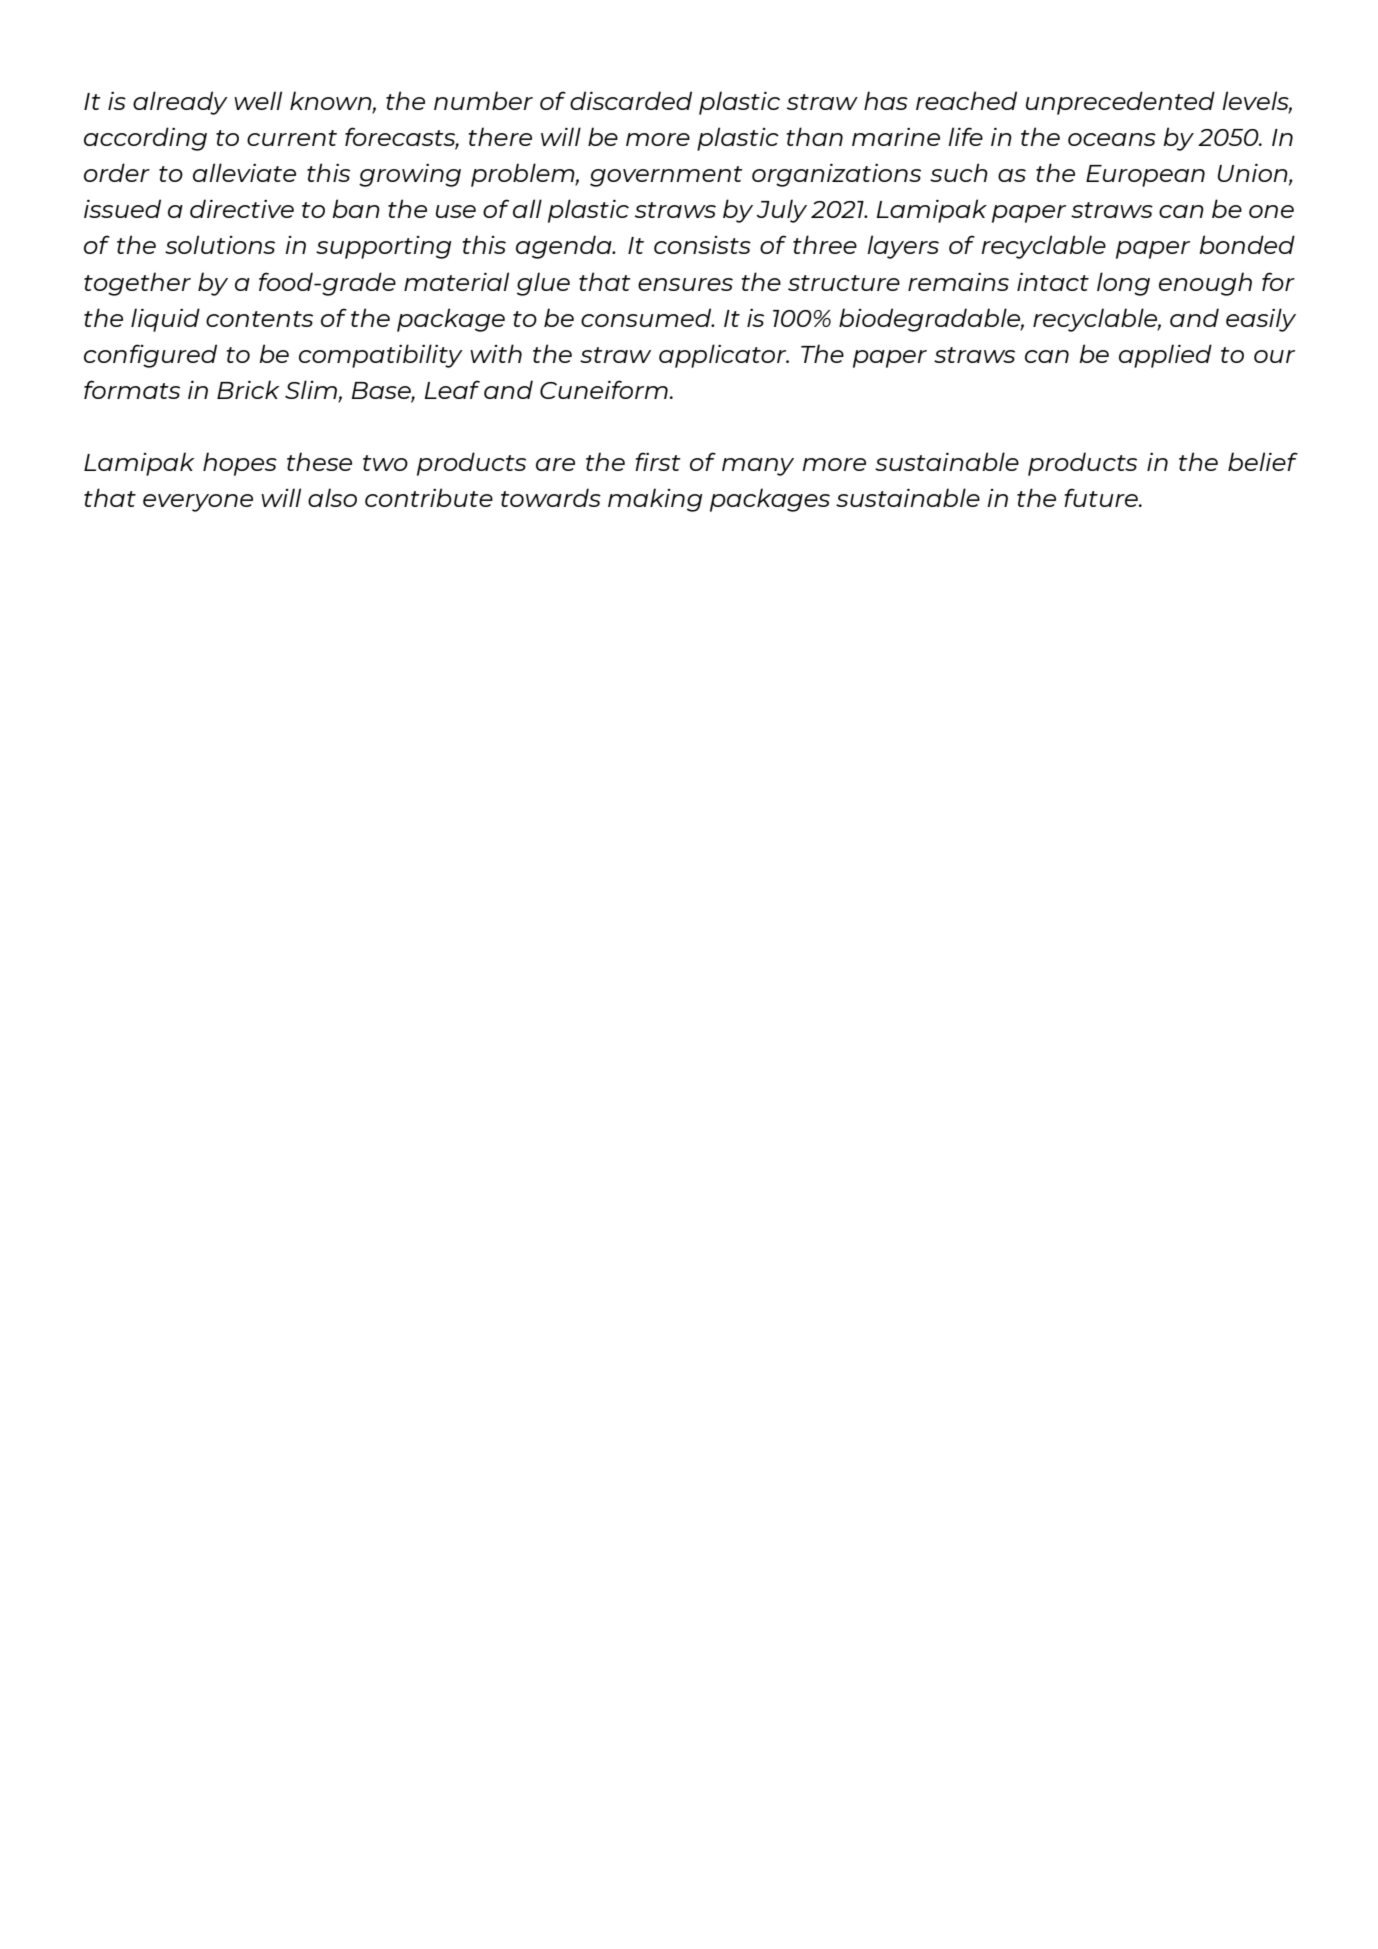 This document has height=1949, width=1378. I want to click on configured, so click(150, 356).
